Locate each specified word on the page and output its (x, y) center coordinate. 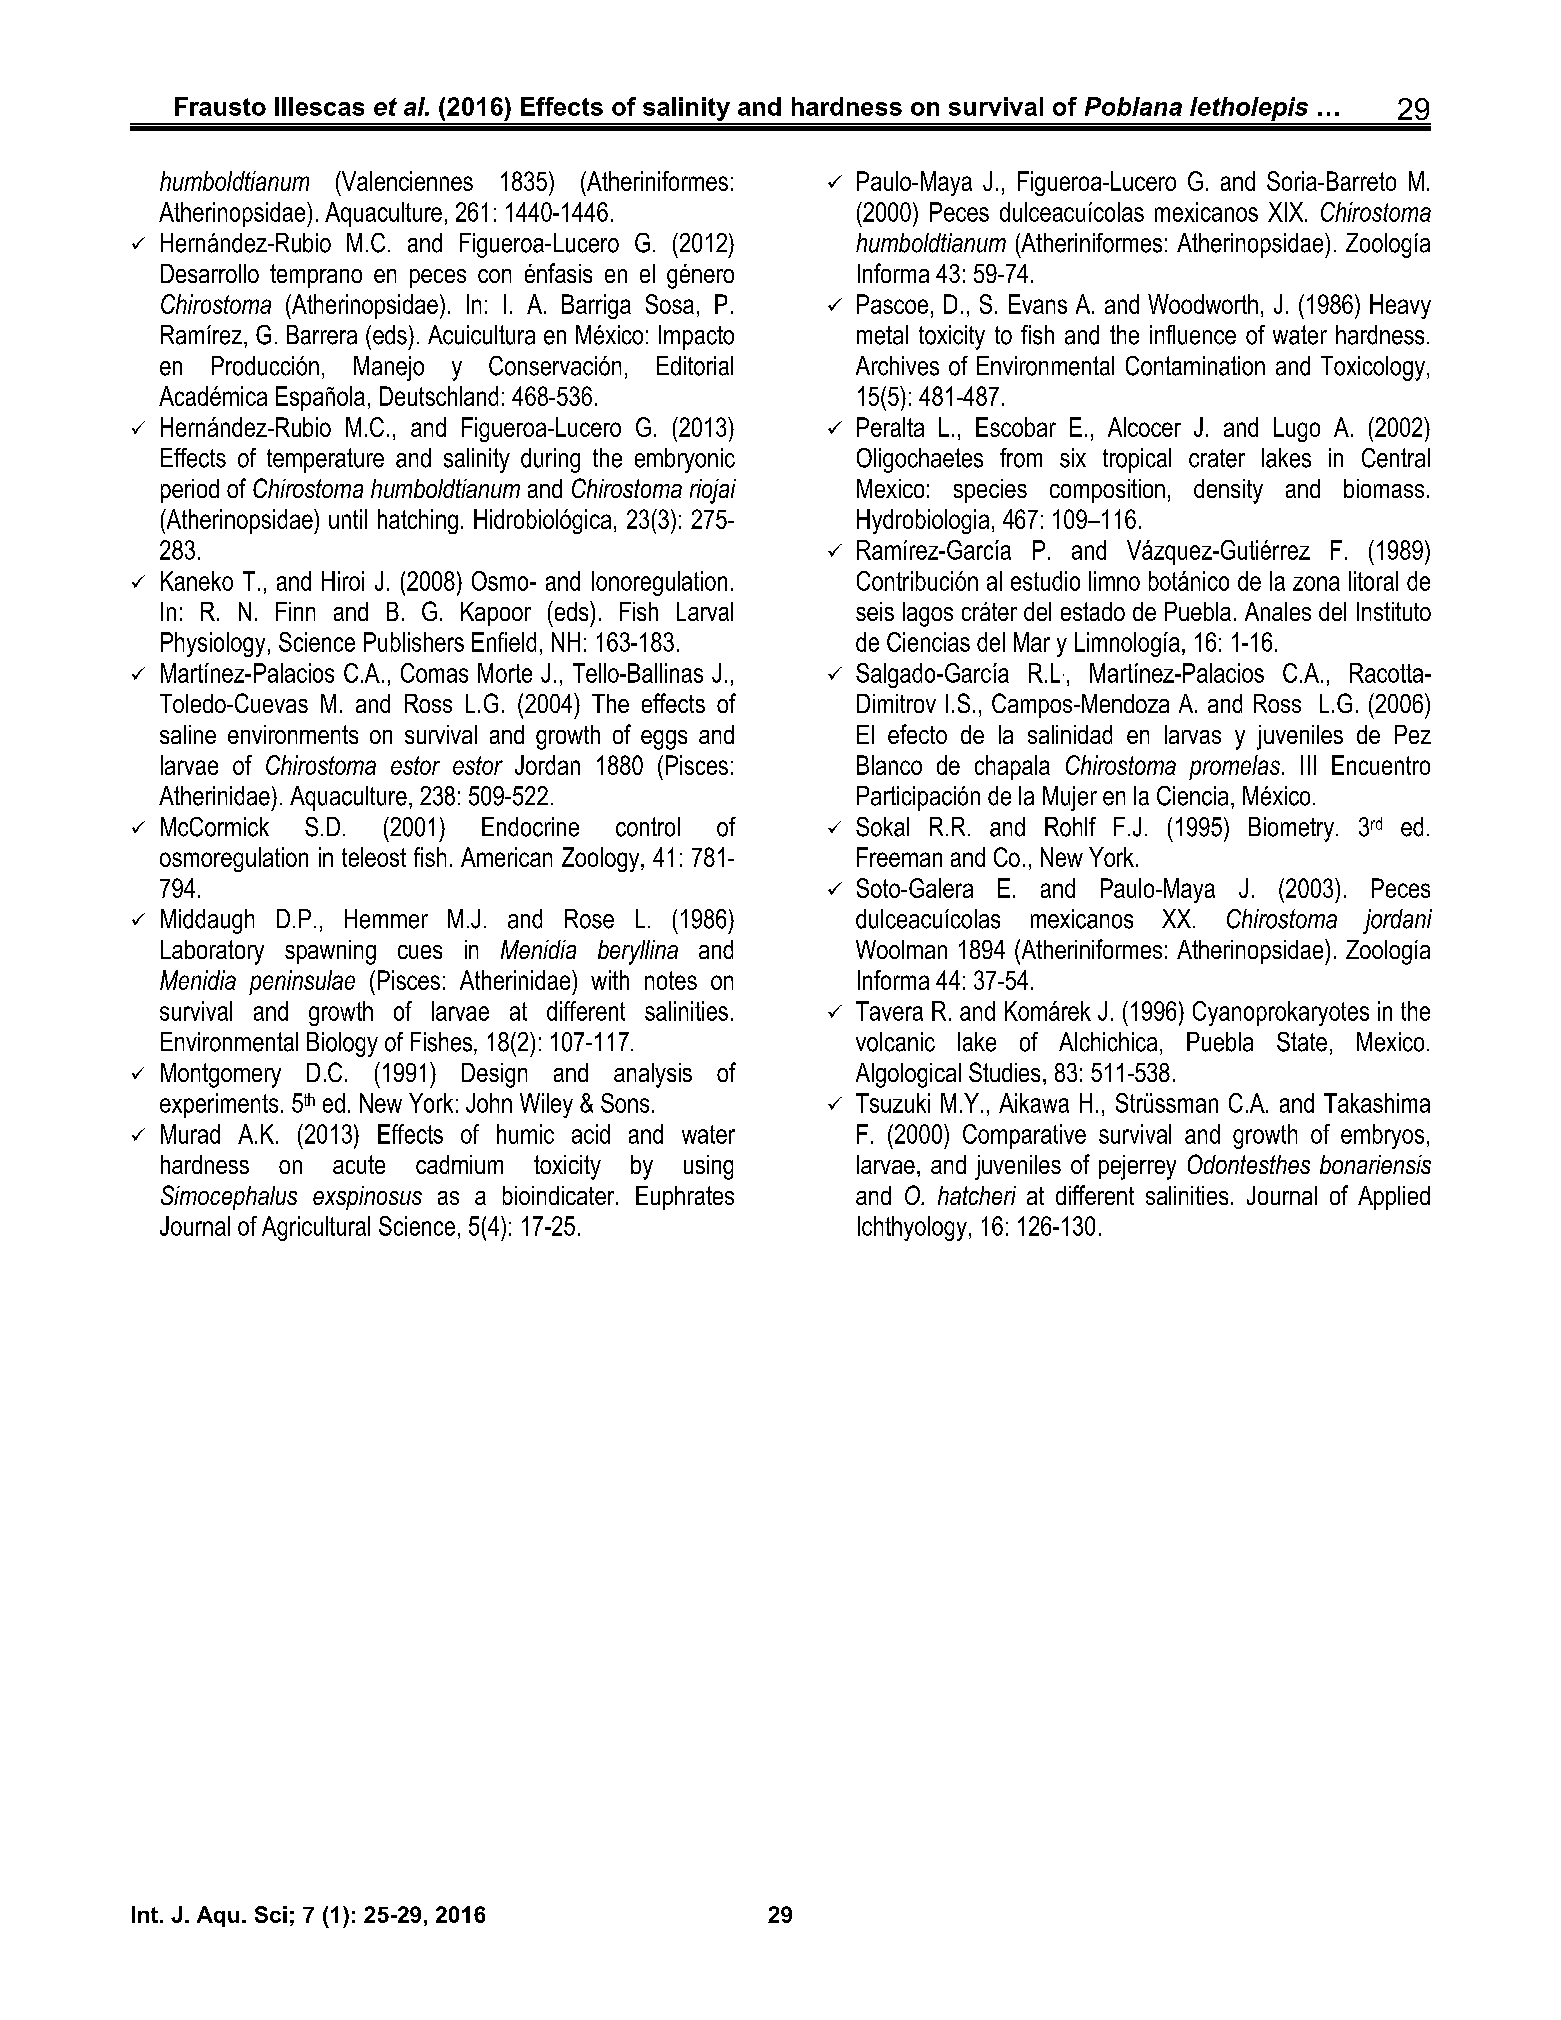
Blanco (889, 765)
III (1308, 765)
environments (293, 734)
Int (145, 1914)
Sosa (670, 304)
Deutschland (439, 396)
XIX (1287, 212)
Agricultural (316, 1228)
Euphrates (685, 1198)
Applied (1394, 1198)
